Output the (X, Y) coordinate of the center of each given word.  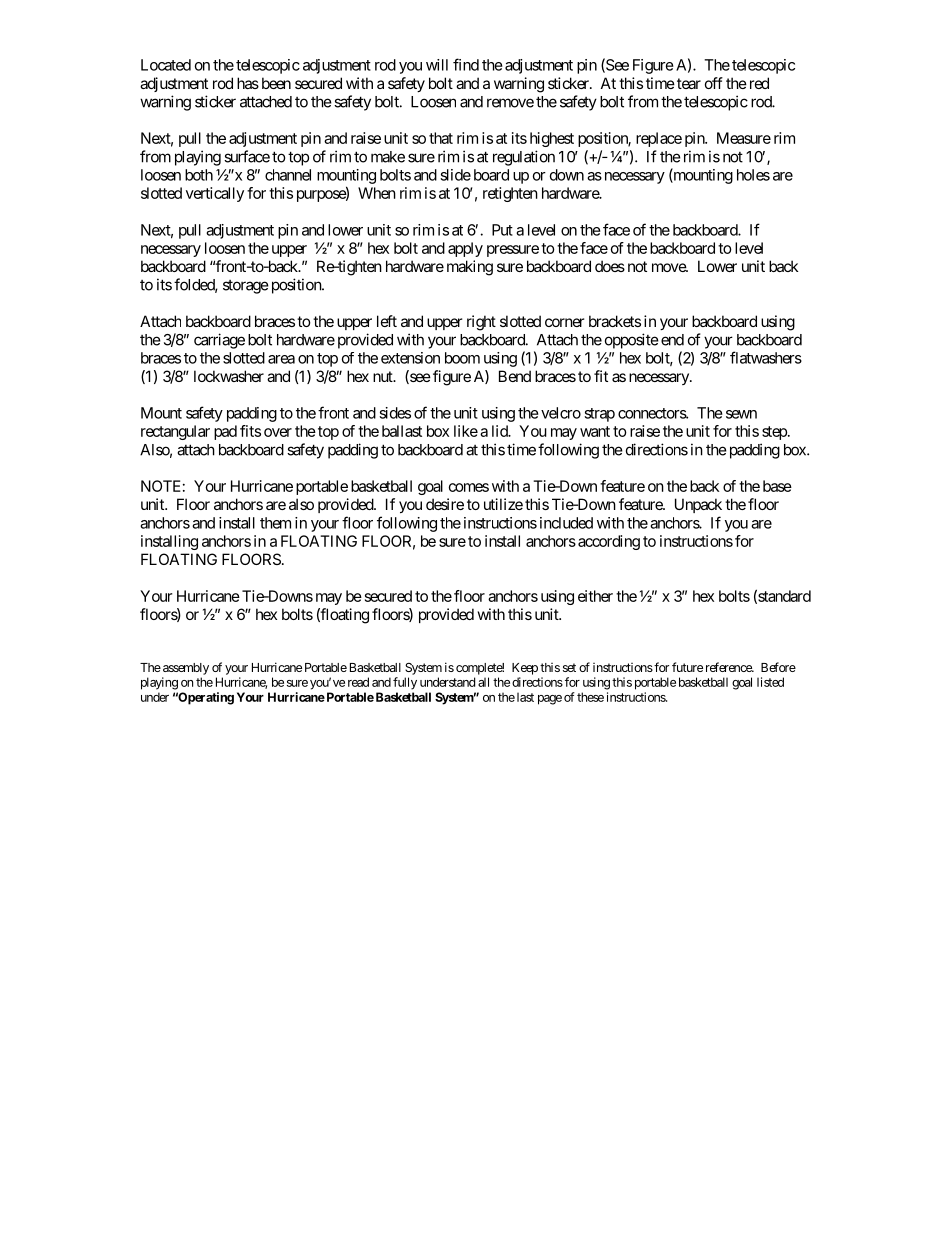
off (714, 83)
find (466, 64)
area (281, 359)
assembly (186, 669)
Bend (515, 376)
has (248, 83)
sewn (741, 414)
